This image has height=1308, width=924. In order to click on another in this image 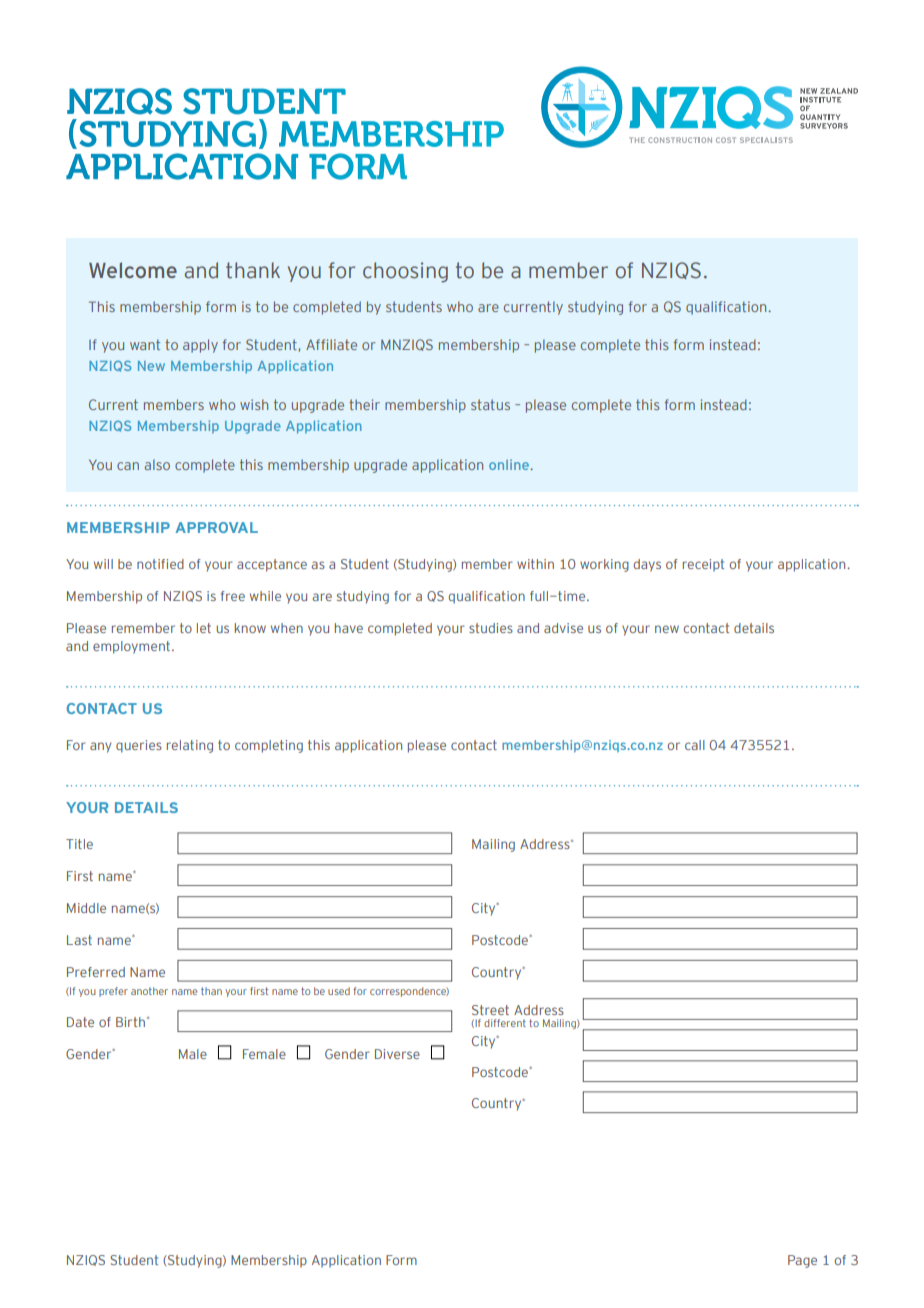, I will do `click(149, 991)`.
